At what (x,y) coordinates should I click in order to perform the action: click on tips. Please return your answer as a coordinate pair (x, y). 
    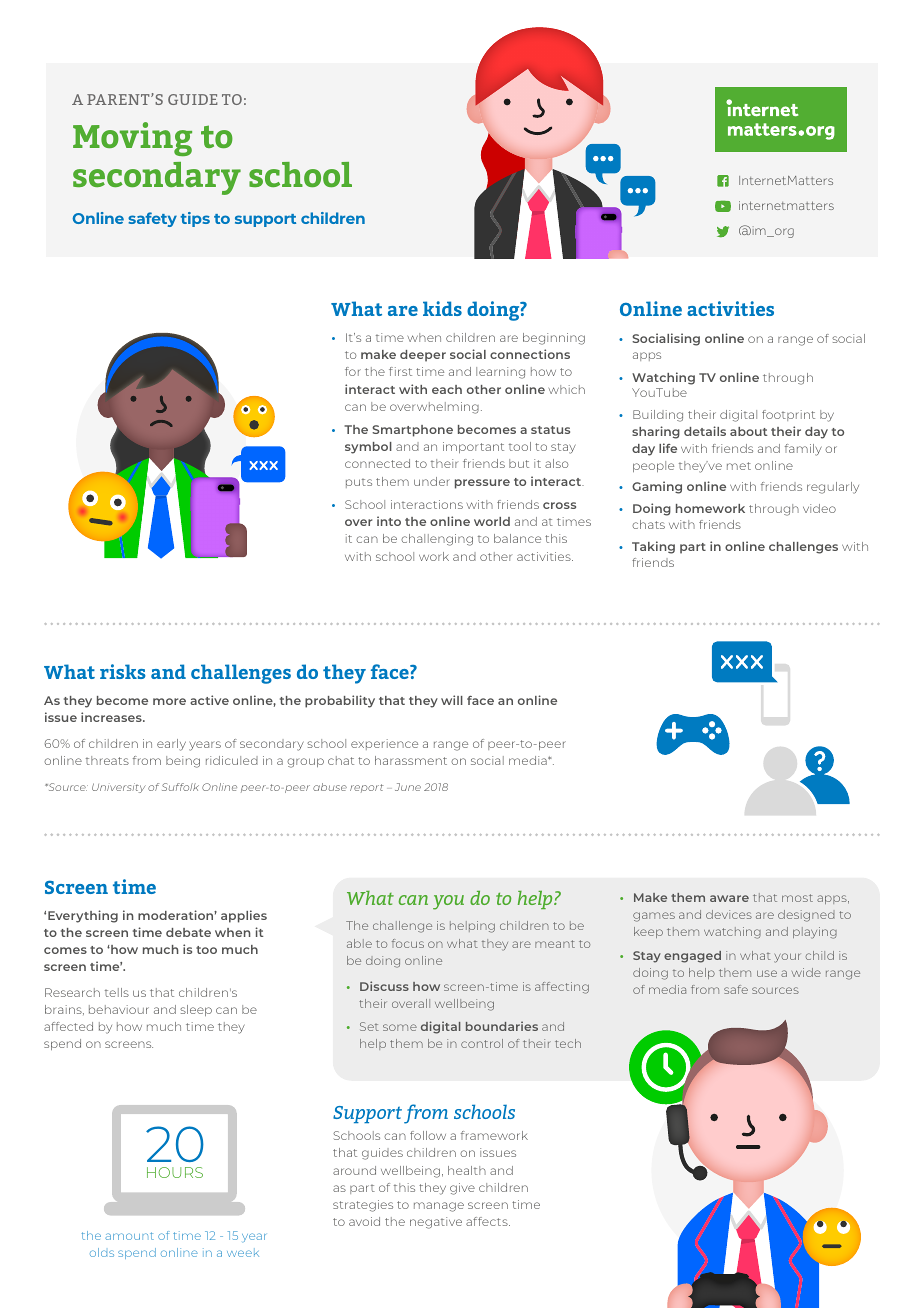
    Looking at the image, I should click on (195, 219).
